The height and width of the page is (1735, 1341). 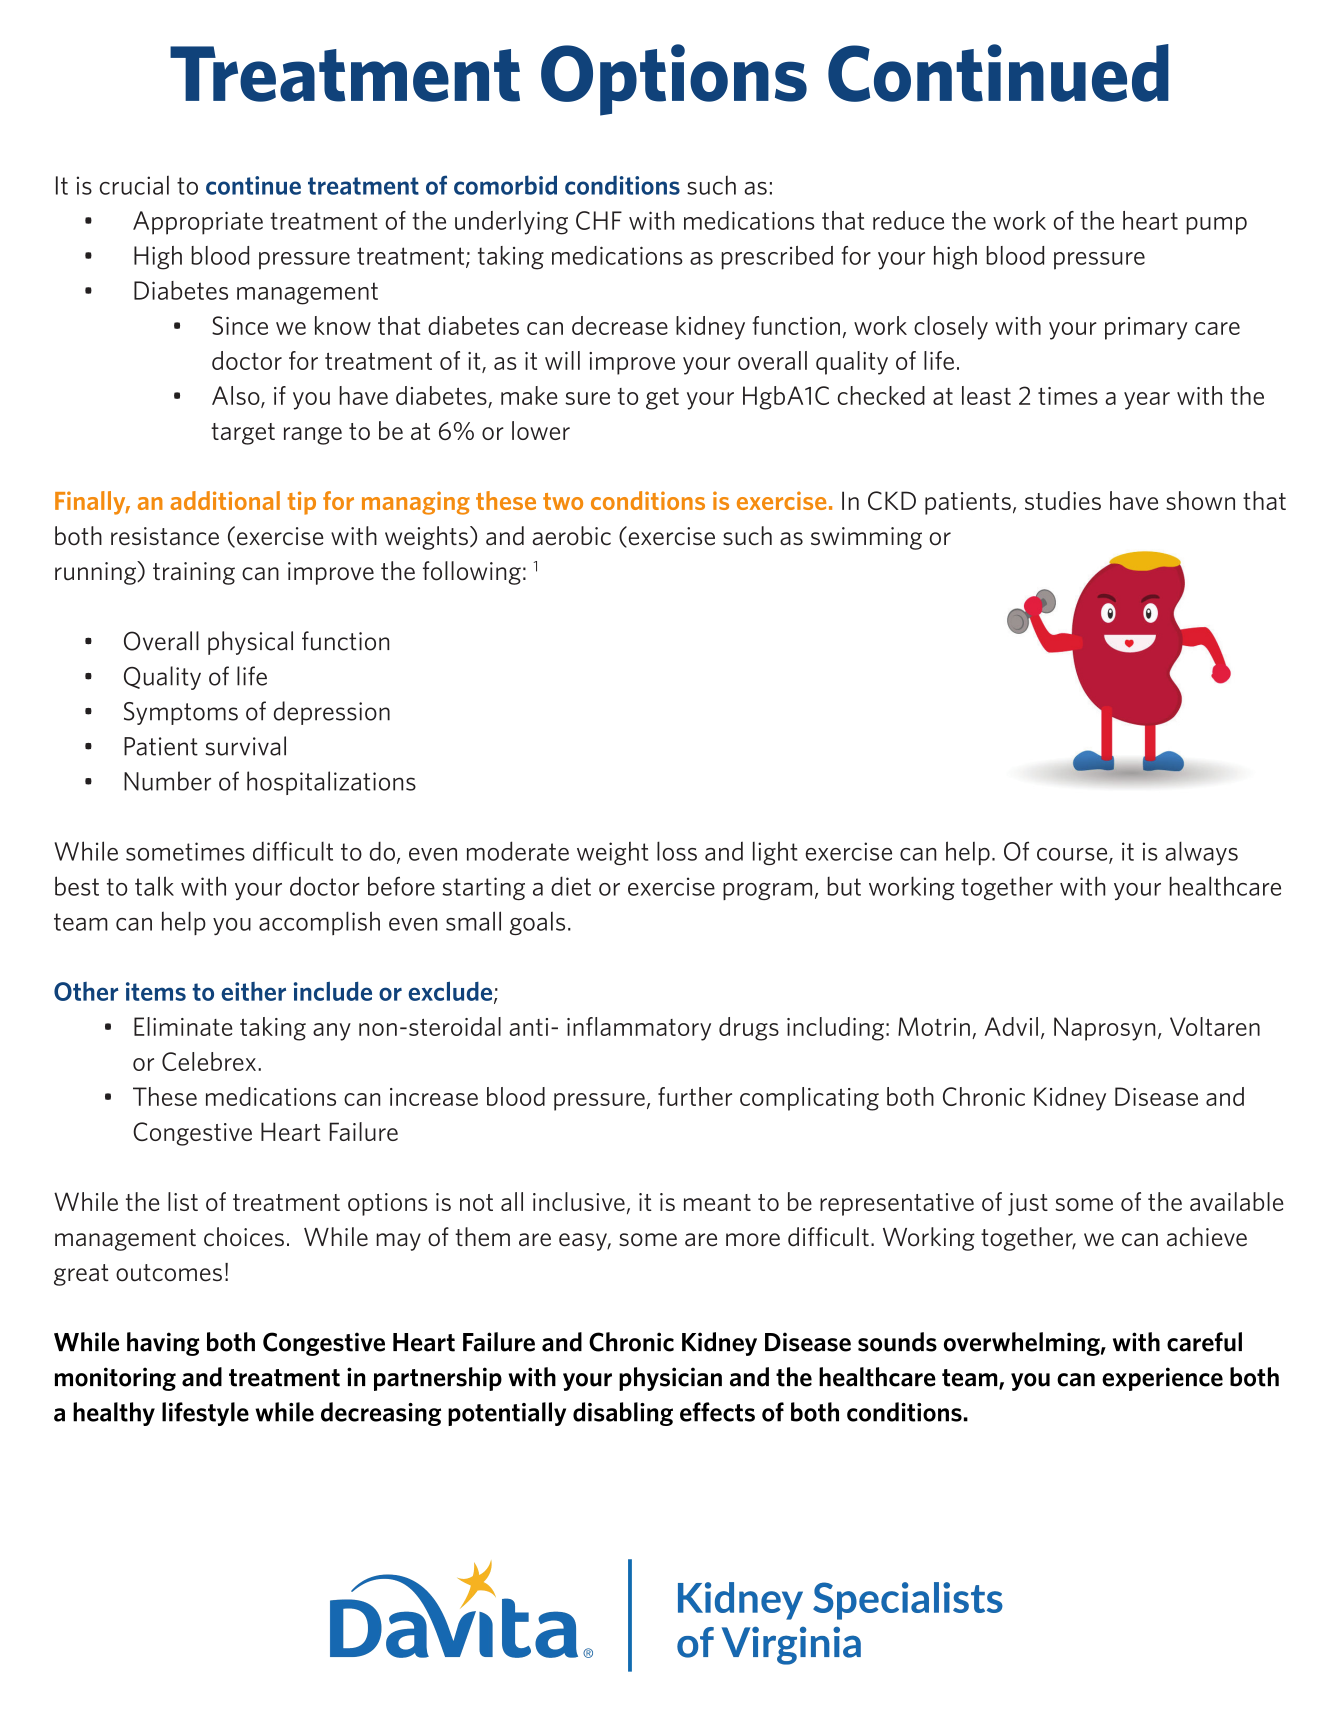 I want to click on CHF, so click(x=599, y=220).
